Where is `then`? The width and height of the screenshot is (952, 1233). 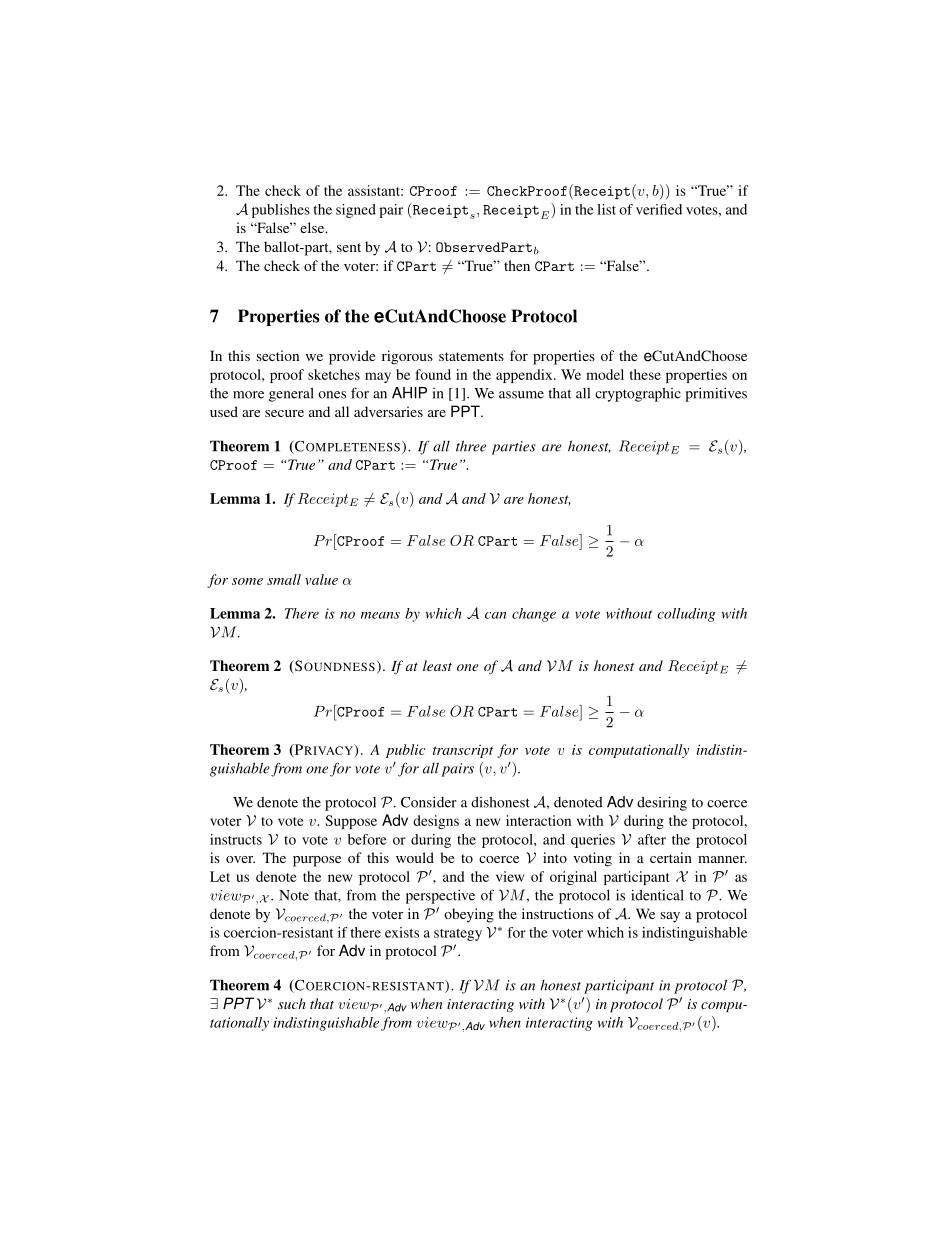
then is located at coordinates (517, 265).
